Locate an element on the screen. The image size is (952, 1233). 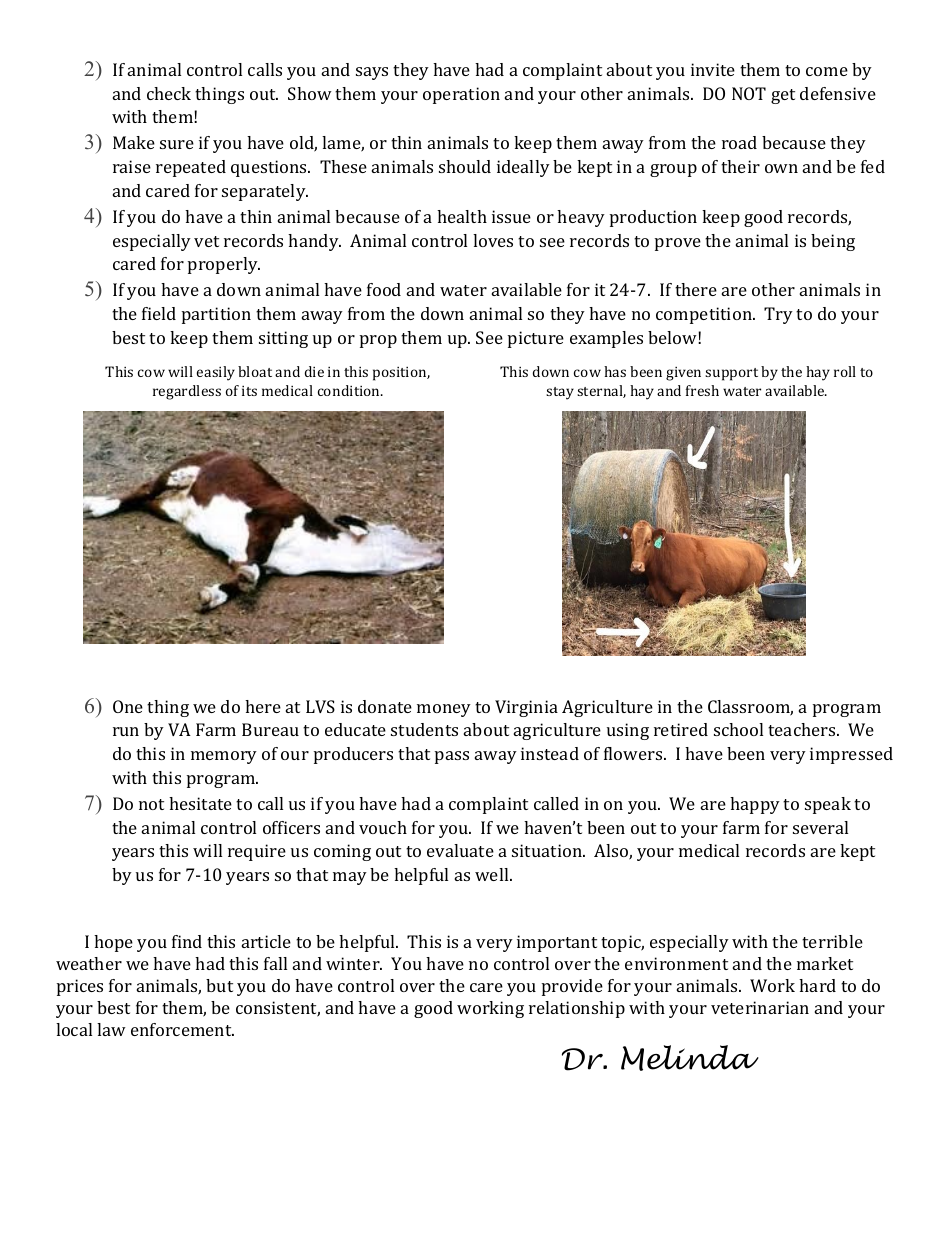
money is located at coordinates (444, 710).
